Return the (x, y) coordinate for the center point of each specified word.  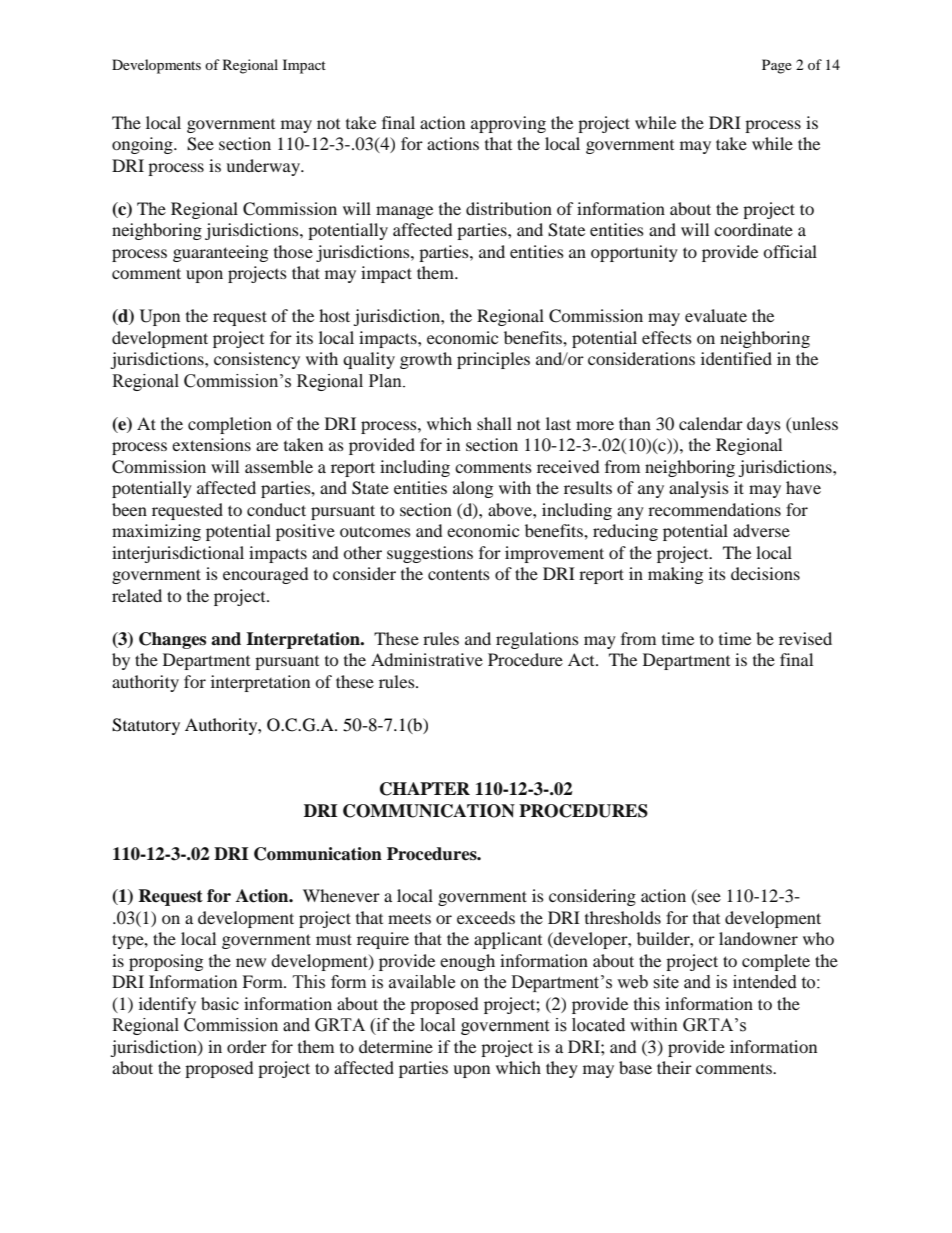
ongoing (143, 145)
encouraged (266, 575)
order (247, 1046)
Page (777, 66)
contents (459, 574)
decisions (765, 573)
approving (508, 124)
